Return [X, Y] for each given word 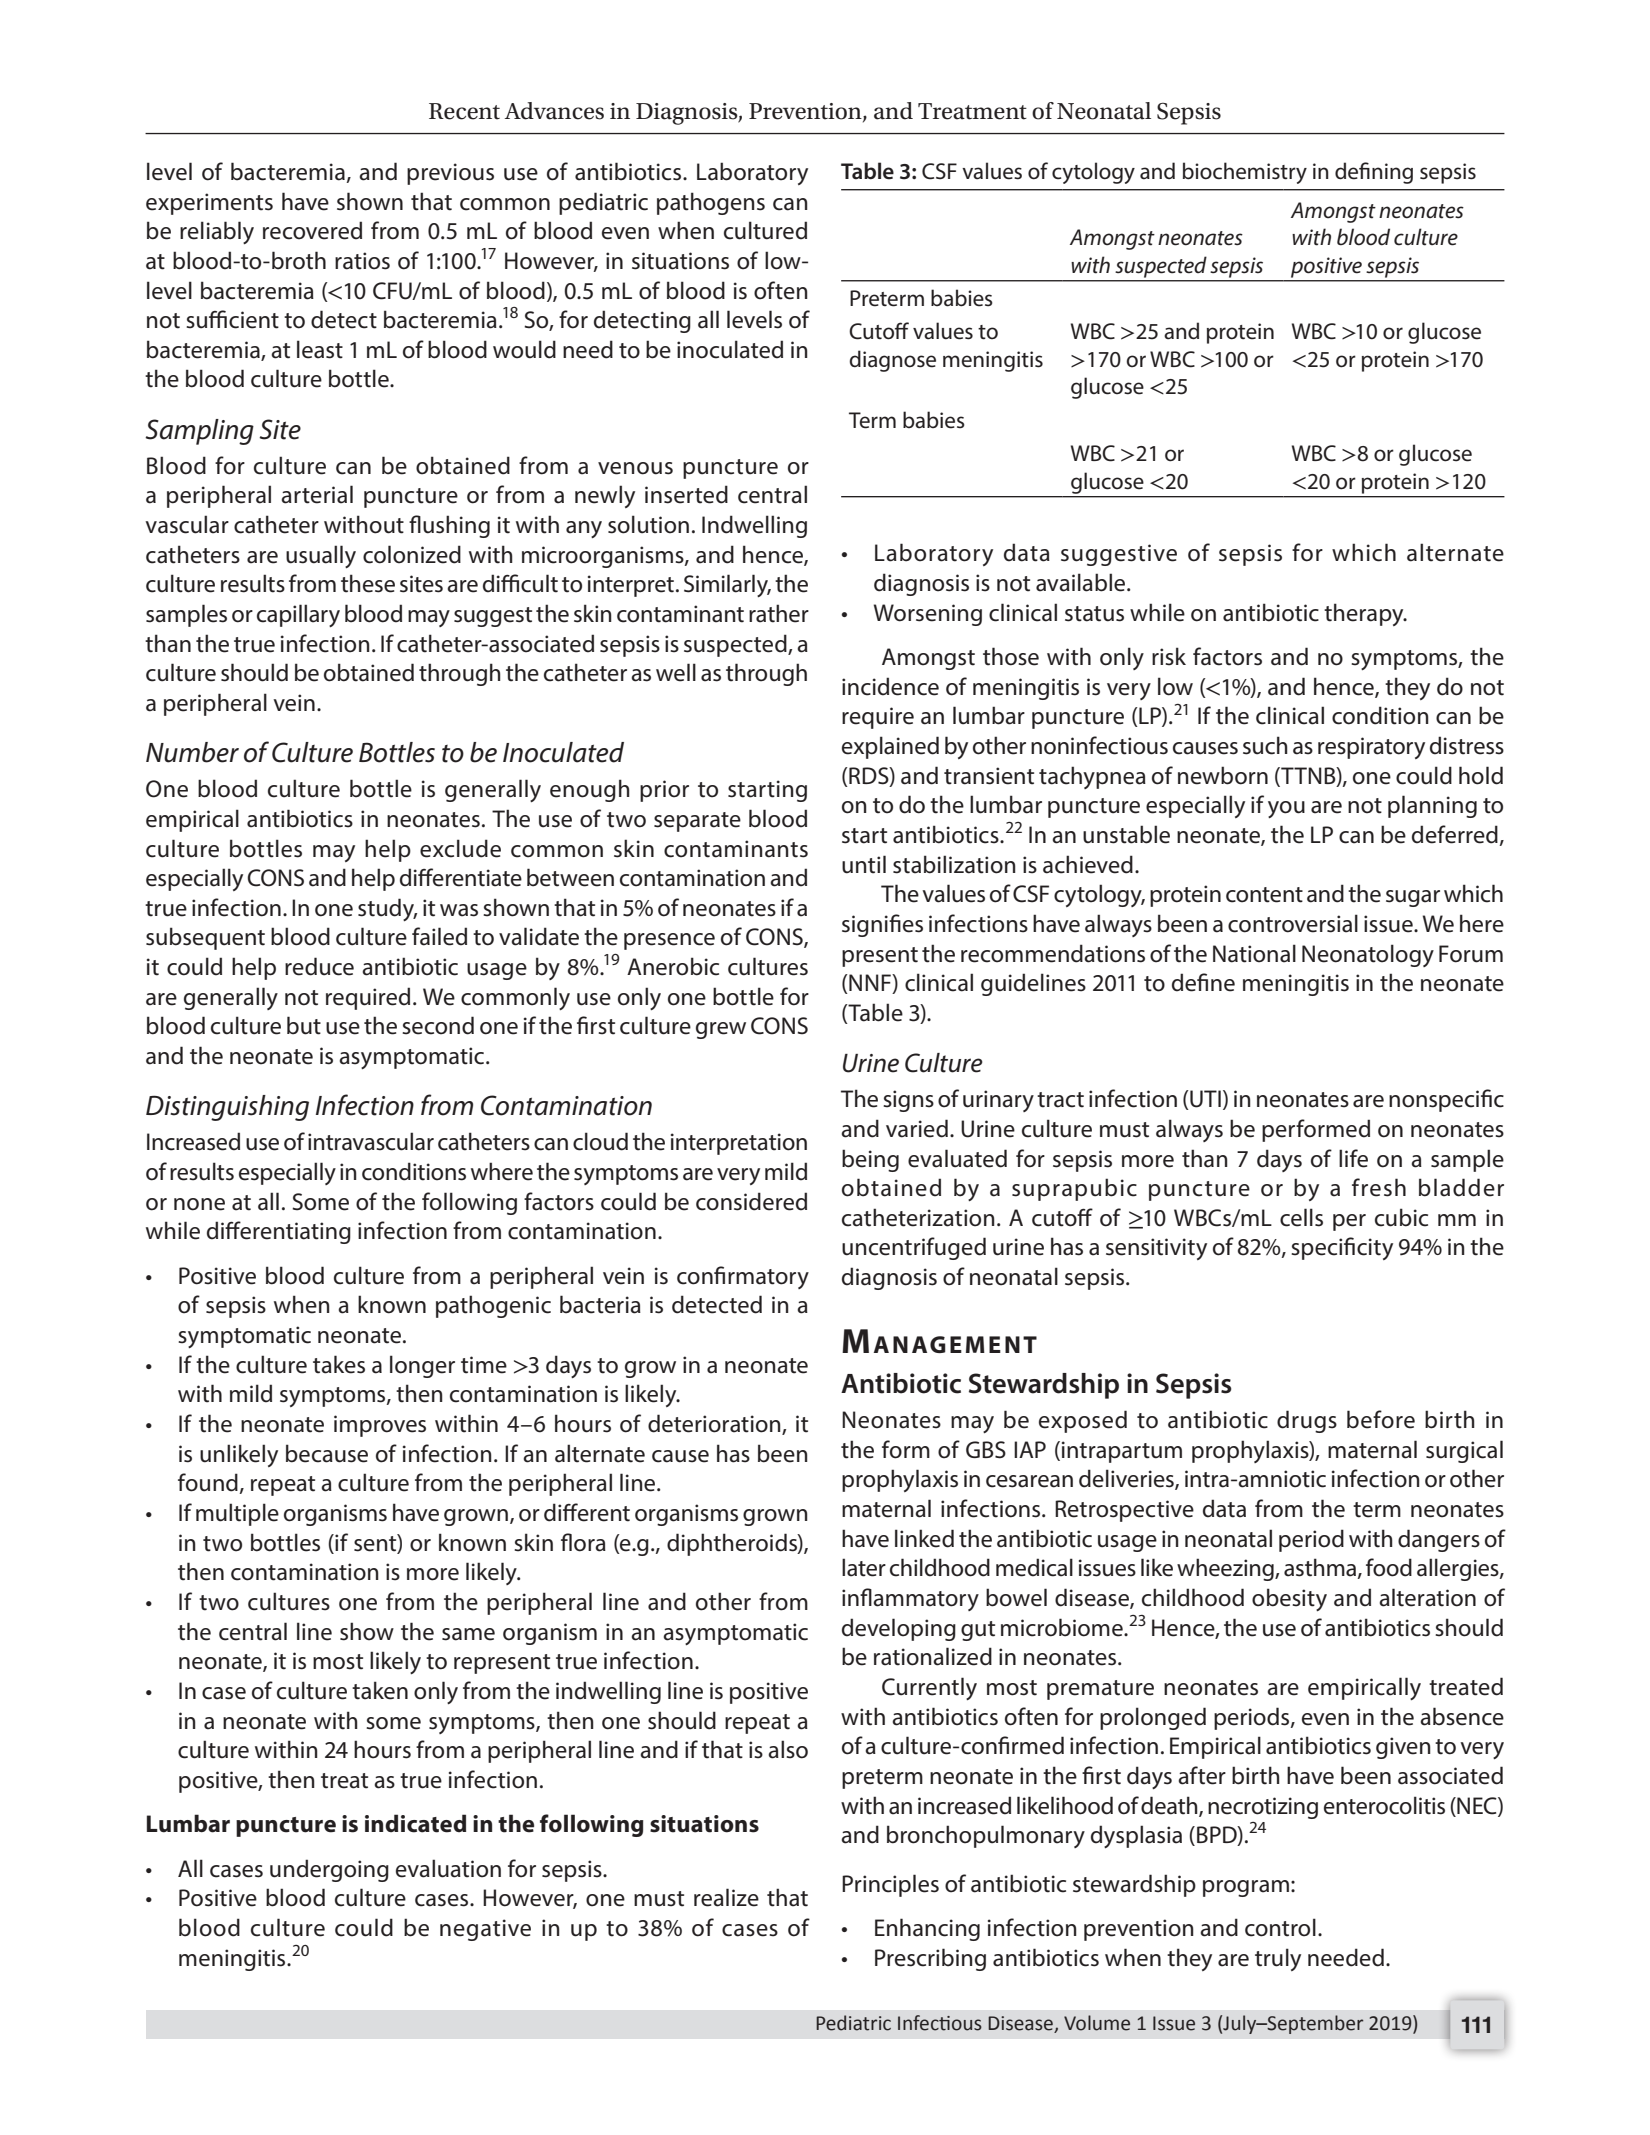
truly [1278, 1959]
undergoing [329, 1870]
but [304, 1025]
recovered [312, 230]
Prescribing [930, 1959]
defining [1374, 173]
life [1353, 1158]
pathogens [711, 203]
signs [908, 1101]
